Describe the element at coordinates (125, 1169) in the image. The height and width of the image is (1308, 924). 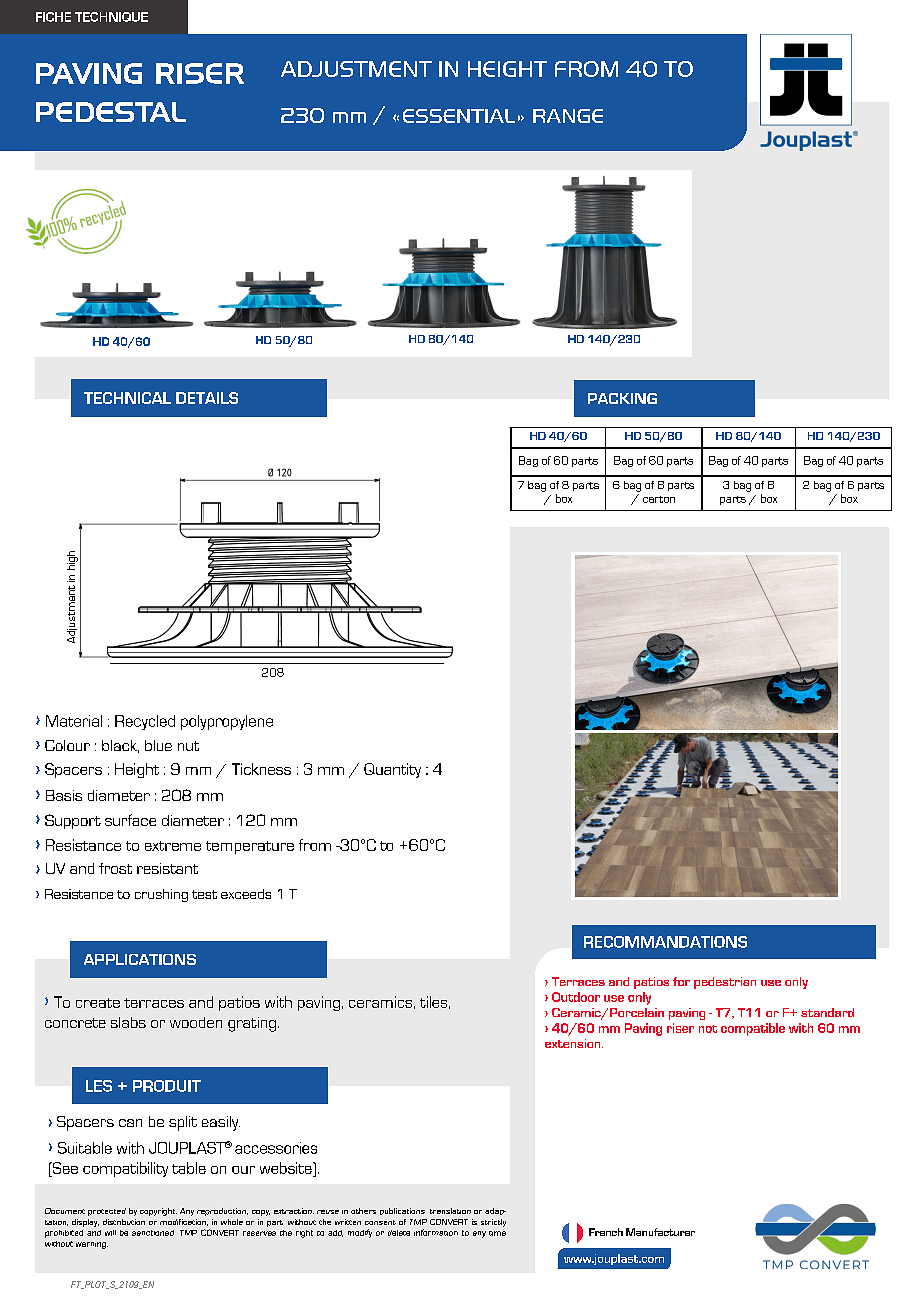
I see `compatibility` at that location.
